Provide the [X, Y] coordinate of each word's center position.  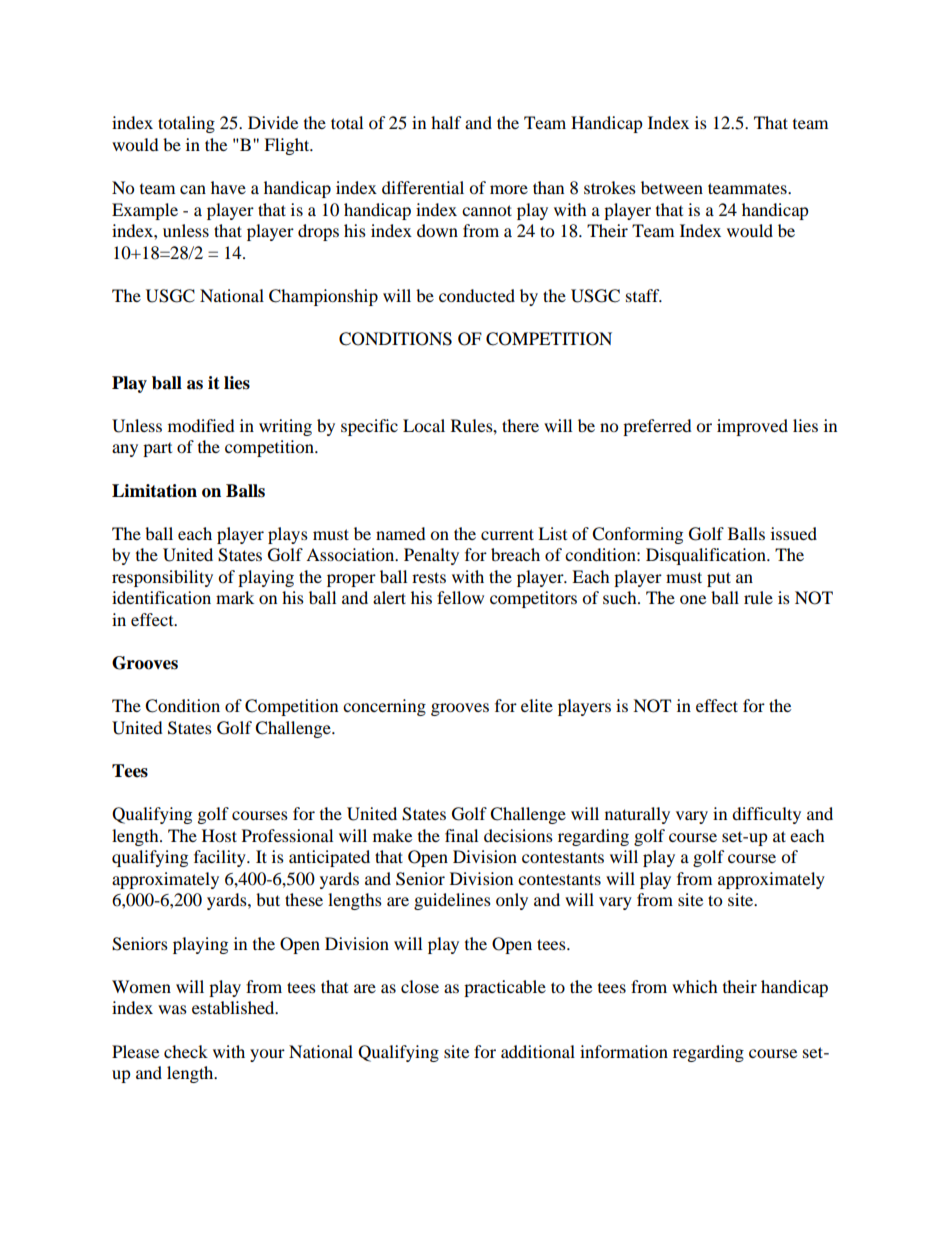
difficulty [766, 815]
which [695, 986]
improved [752, 427]
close [420, 986]
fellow [460, 597]
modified [201, 425]
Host [219, 835]
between [672, 187]
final [461, 835]
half [446, 122]
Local [424, 425]
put [719, 579]
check [186, 1051]
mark [235, 597]
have [228, 187]
